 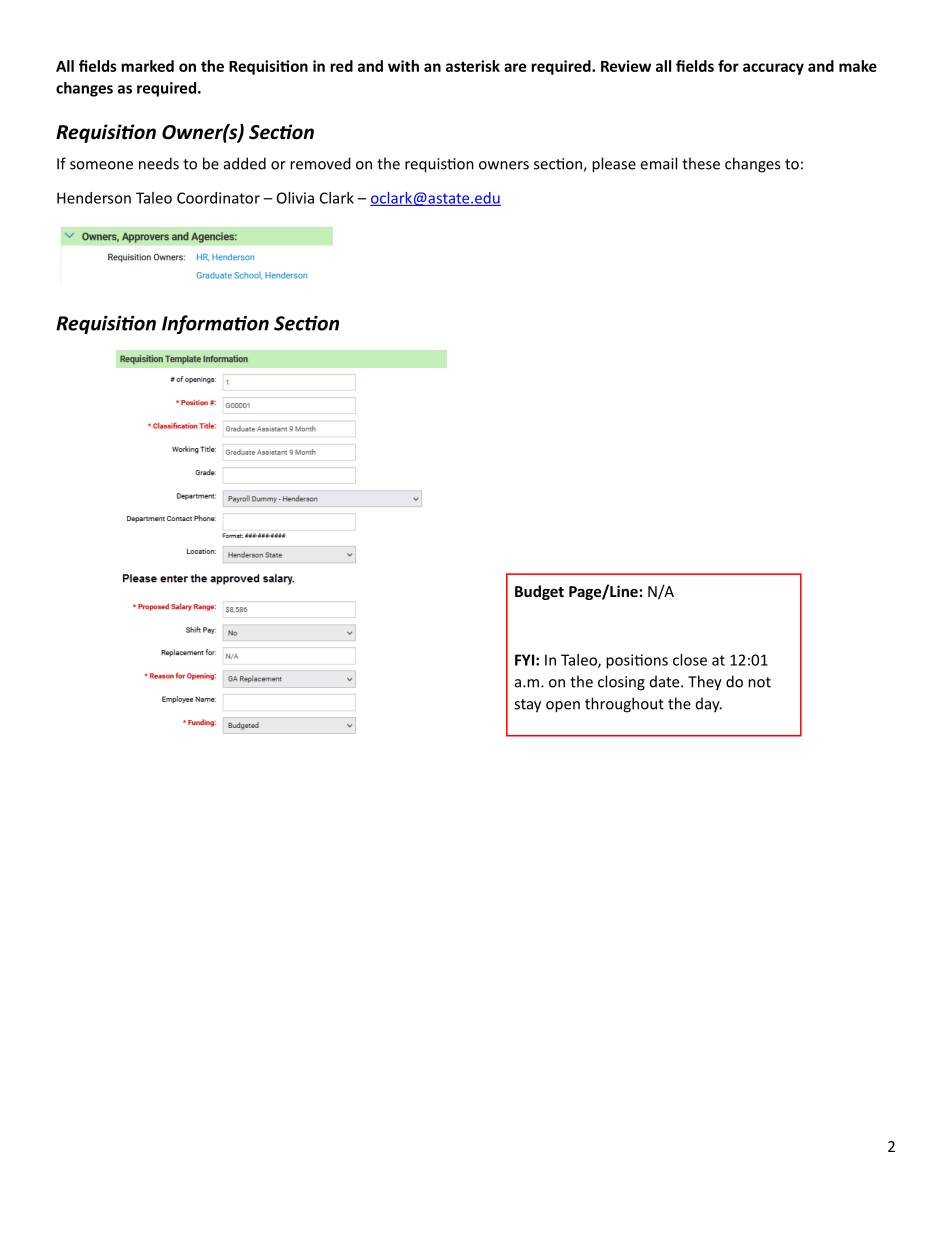 What do you see at coordinates (527, 706) in the page?
I see `stay` at bounding box center [527, 706].
